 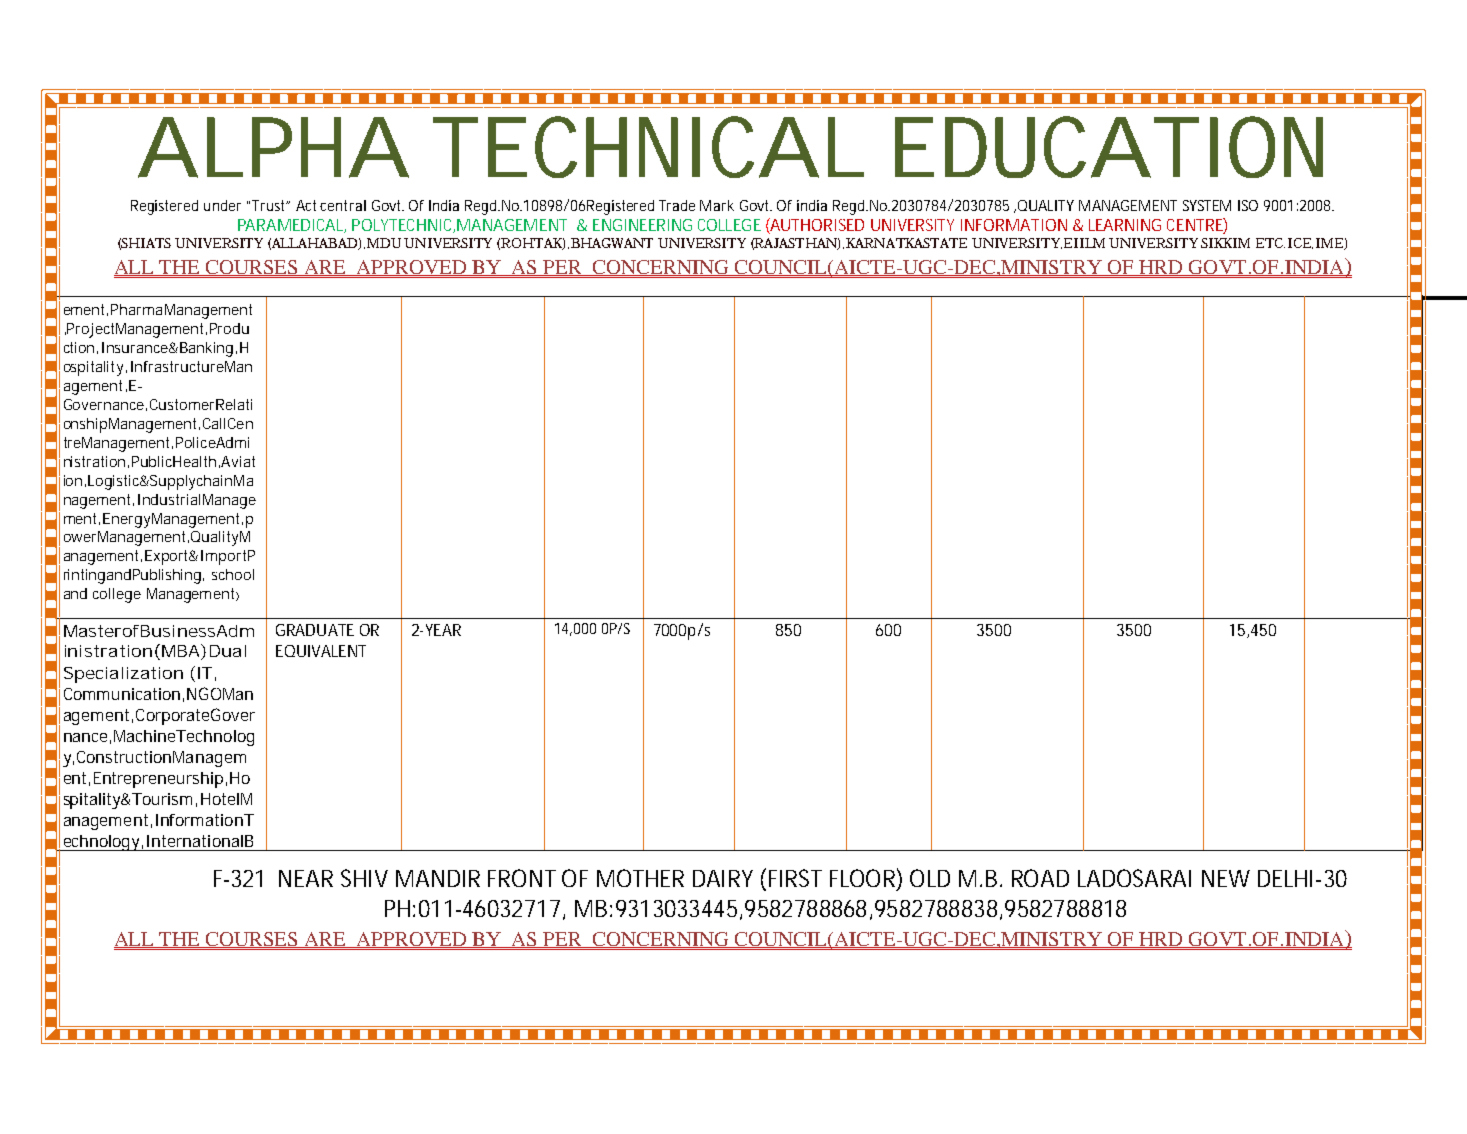 What do you see at coordinates (315, 630) in the document?
I see `GRADUATE` at bounding box center [315, 630].
